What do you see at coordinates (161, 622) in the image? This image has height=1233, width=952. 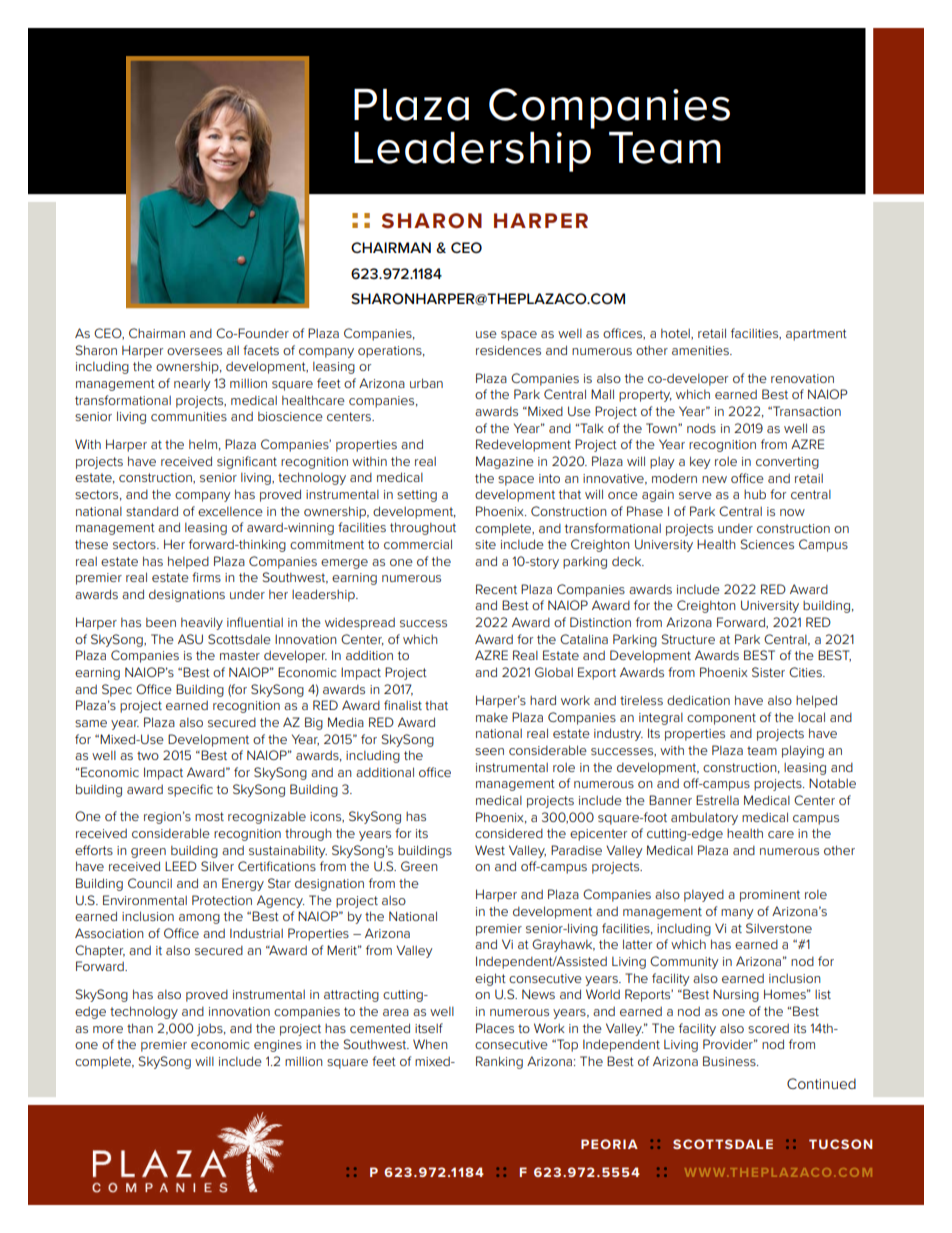 I see `been` at bounding box center [161, 622].
